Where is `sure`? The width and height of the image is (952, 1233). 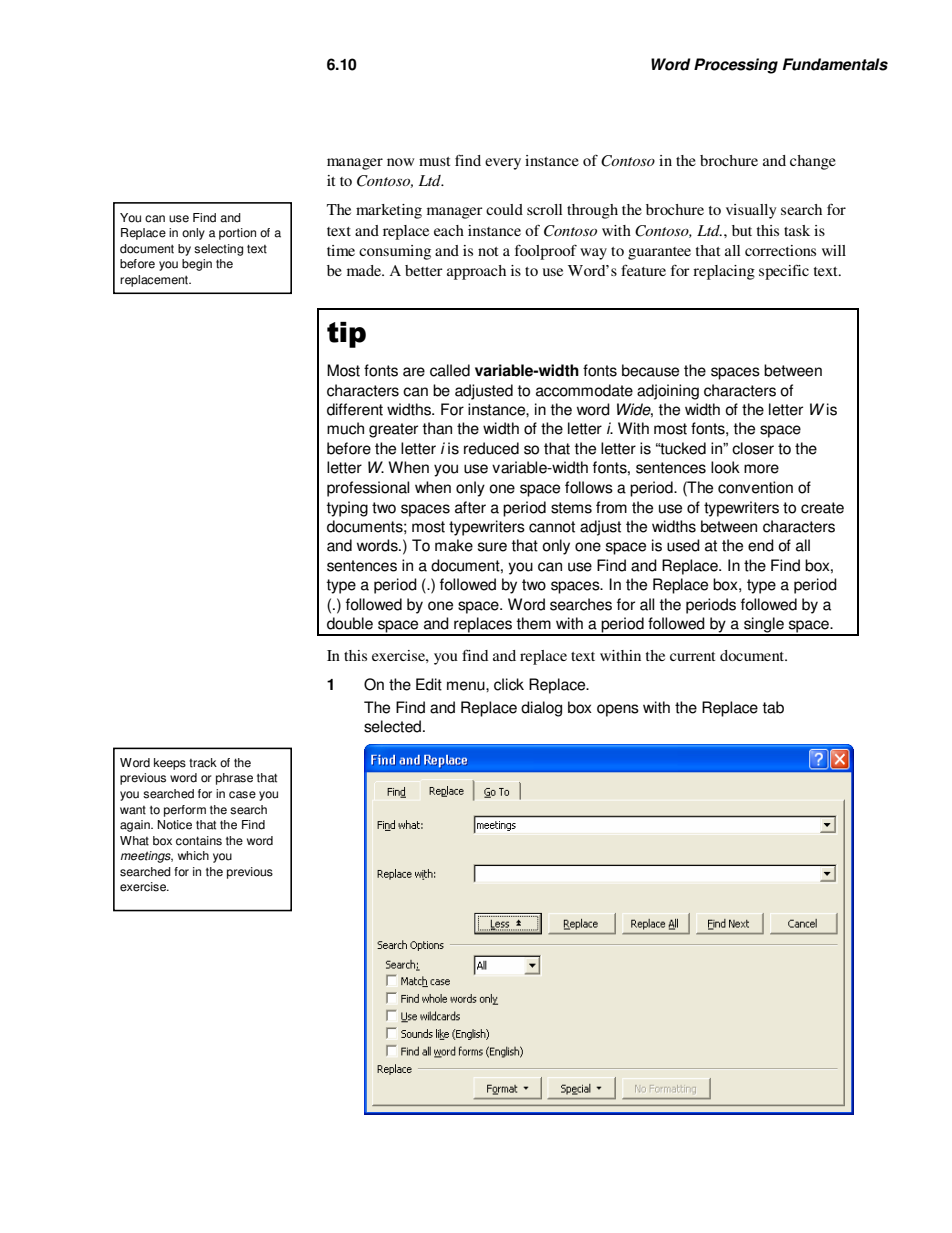 sure is located at coordinates (492, 547).
